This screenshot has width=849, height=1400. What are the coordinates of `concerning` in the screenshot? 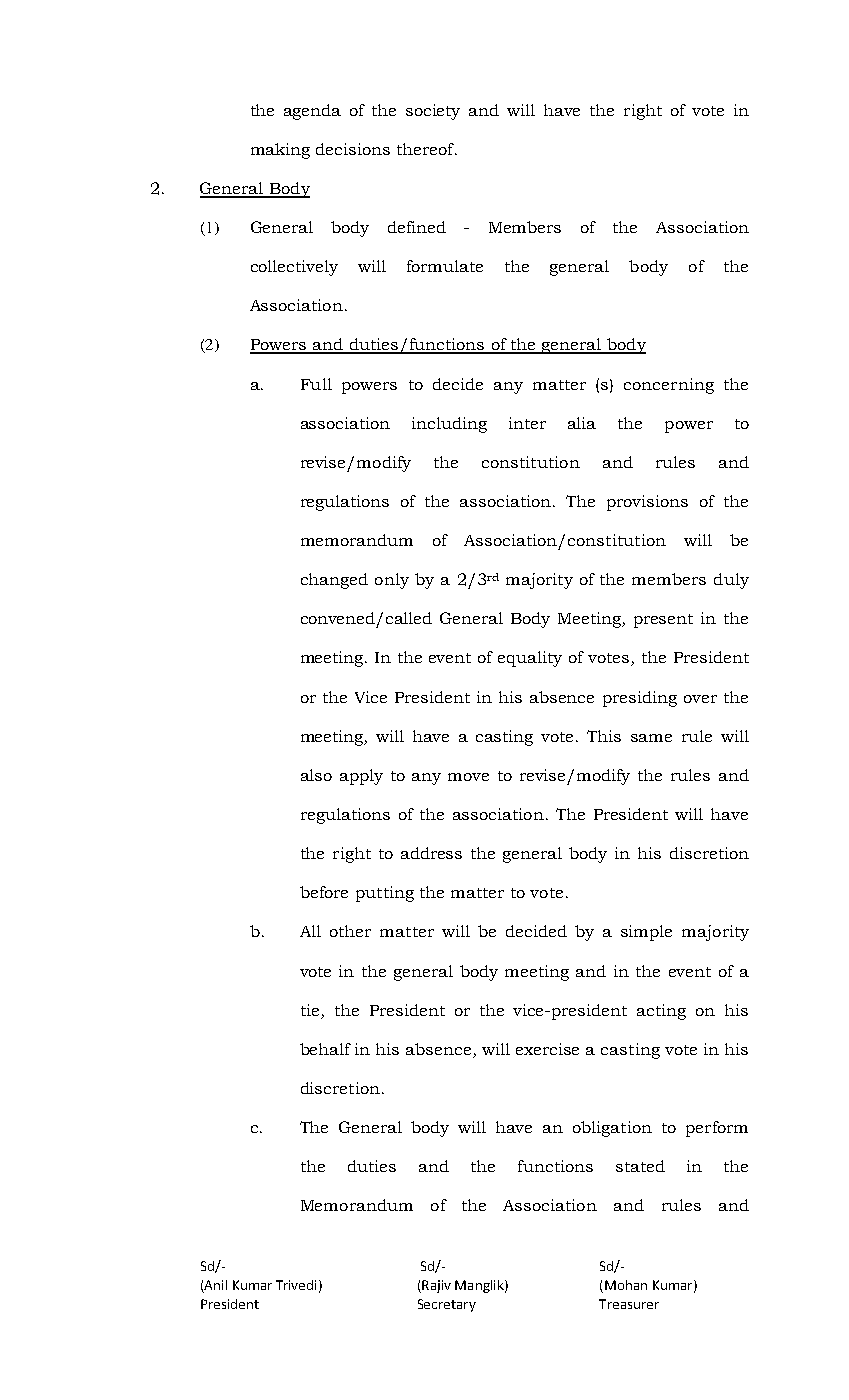 It's located at (669, 386).
